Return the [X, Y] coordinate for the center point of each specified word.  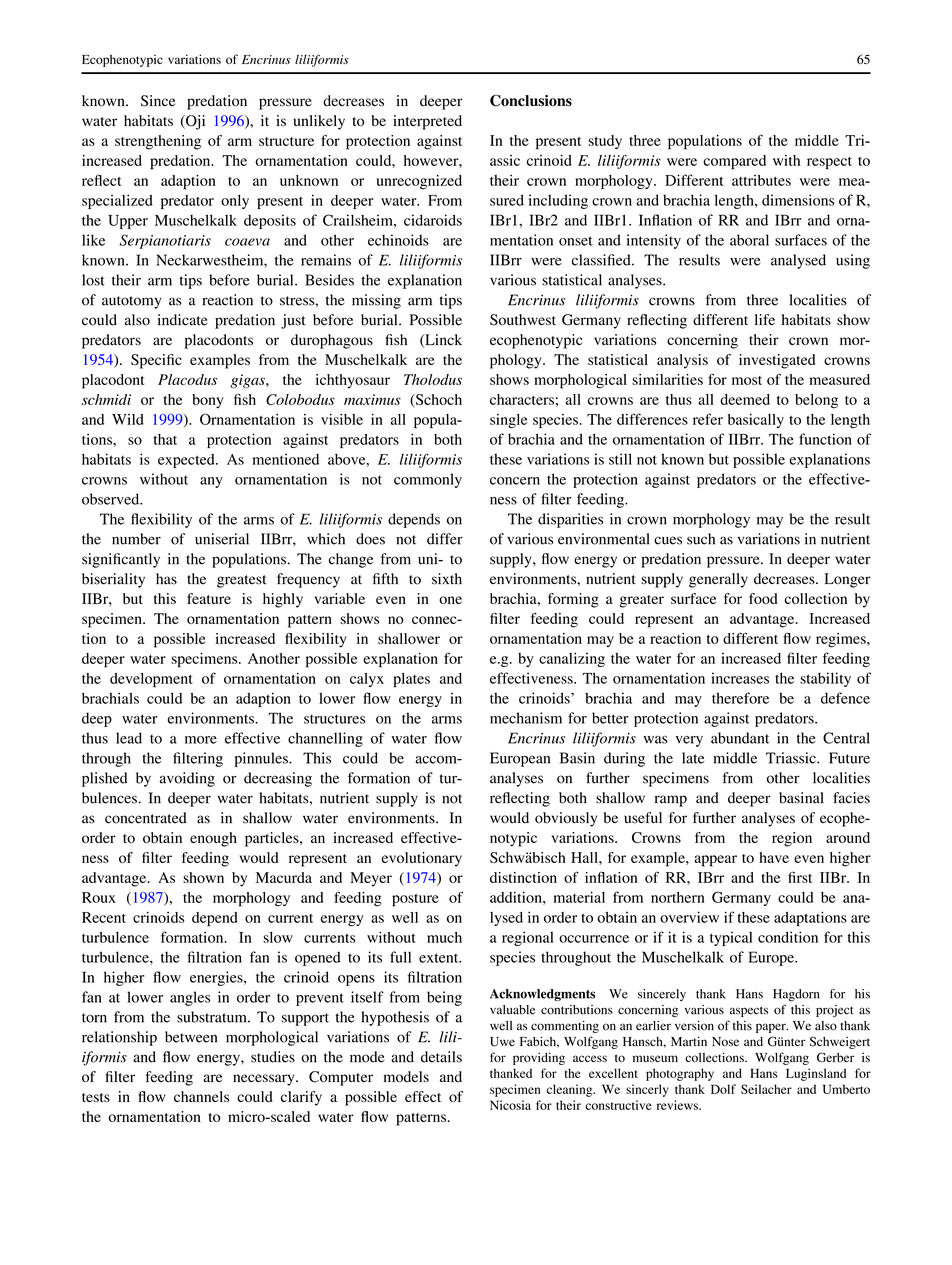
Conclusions [531, 100]
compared [734, 162]
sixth [447, 579]
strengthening [158, 142]
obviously [566, 819]
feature [209, 598]
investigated [777, 361]
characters [522, 399]
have [774, 857]
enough [213, 839]
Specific [156, 361]
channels [201, 1096]
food [763, 598]
